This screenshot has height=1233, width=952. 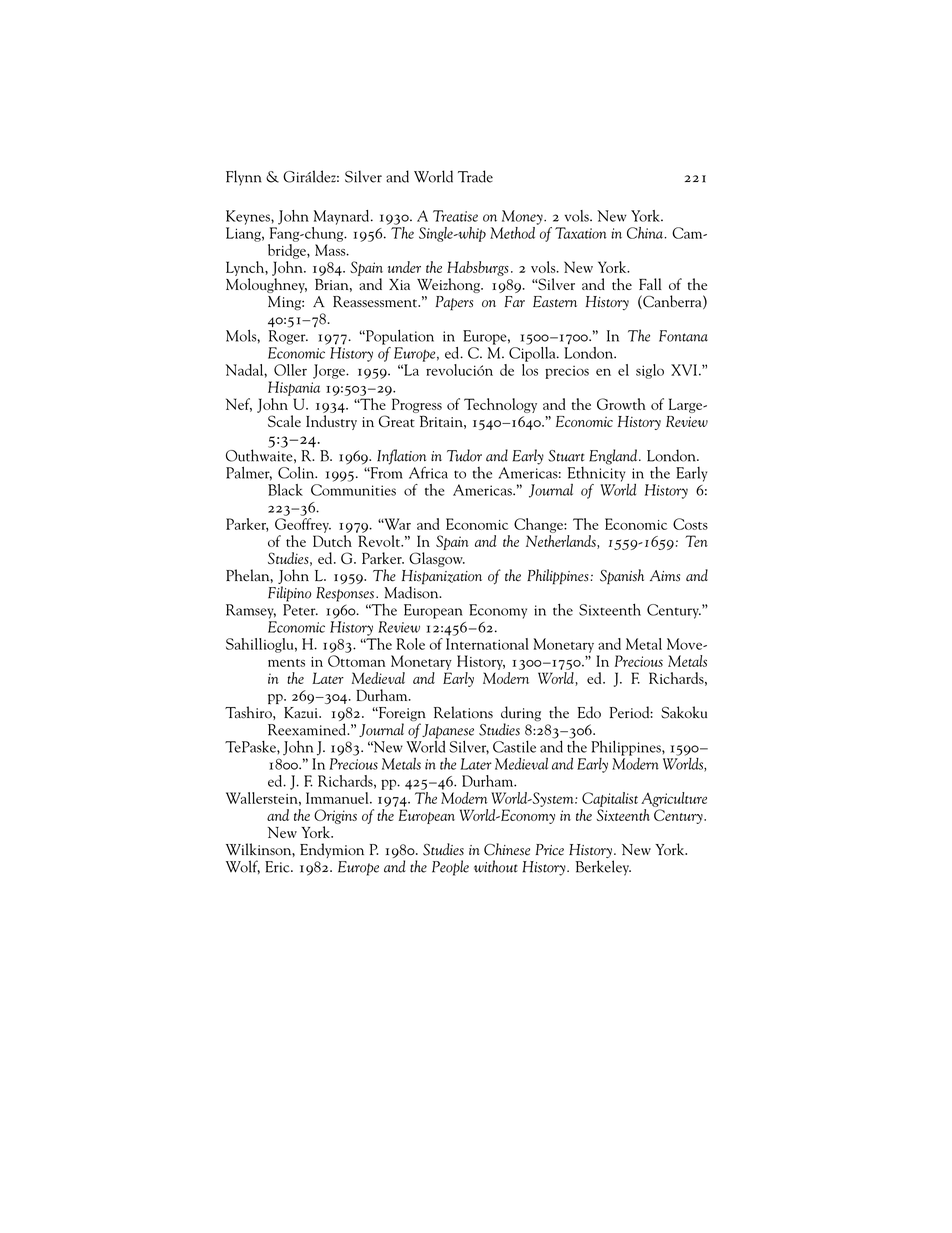 I want to click on Spanish, so click(x=622, y=576).
